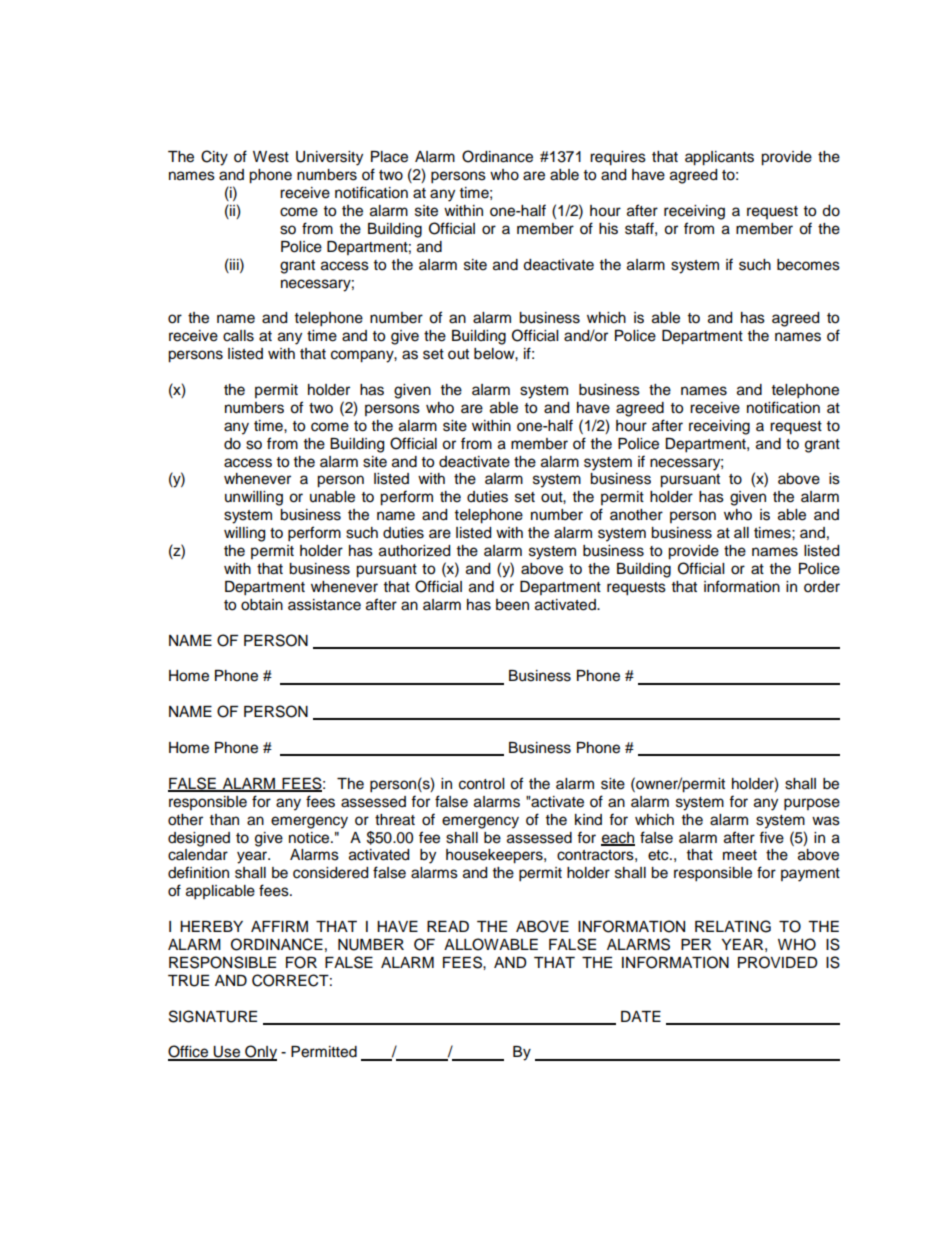 Image resolution: width=952 pixels, height=1233 pixels. What do you see at coordinates (719, 158) in the screenshot?
I see `applicants` at bounding box center [719, 158].
